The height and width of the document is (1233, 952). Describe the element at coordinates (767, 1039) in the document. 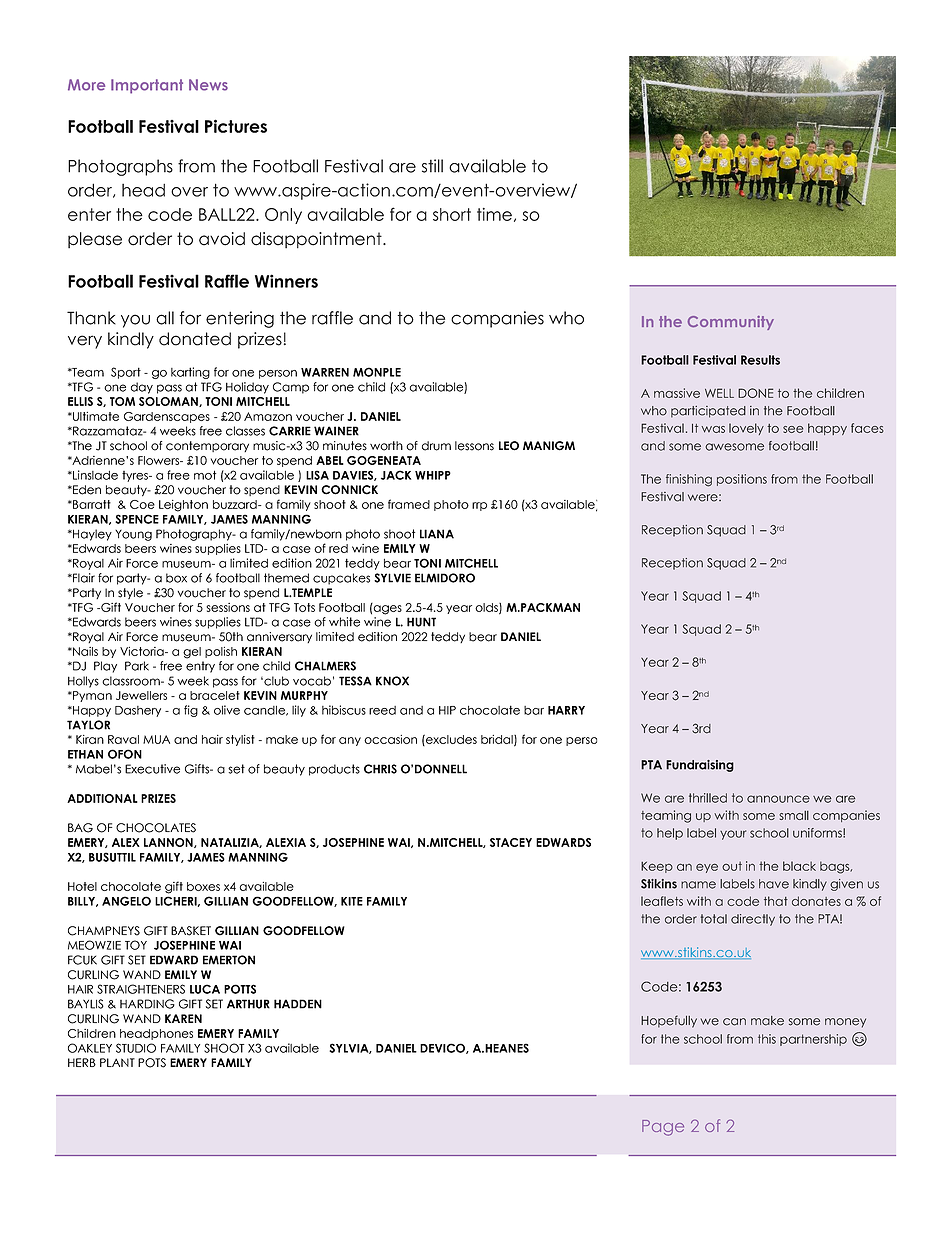

I see `this` at that location.
